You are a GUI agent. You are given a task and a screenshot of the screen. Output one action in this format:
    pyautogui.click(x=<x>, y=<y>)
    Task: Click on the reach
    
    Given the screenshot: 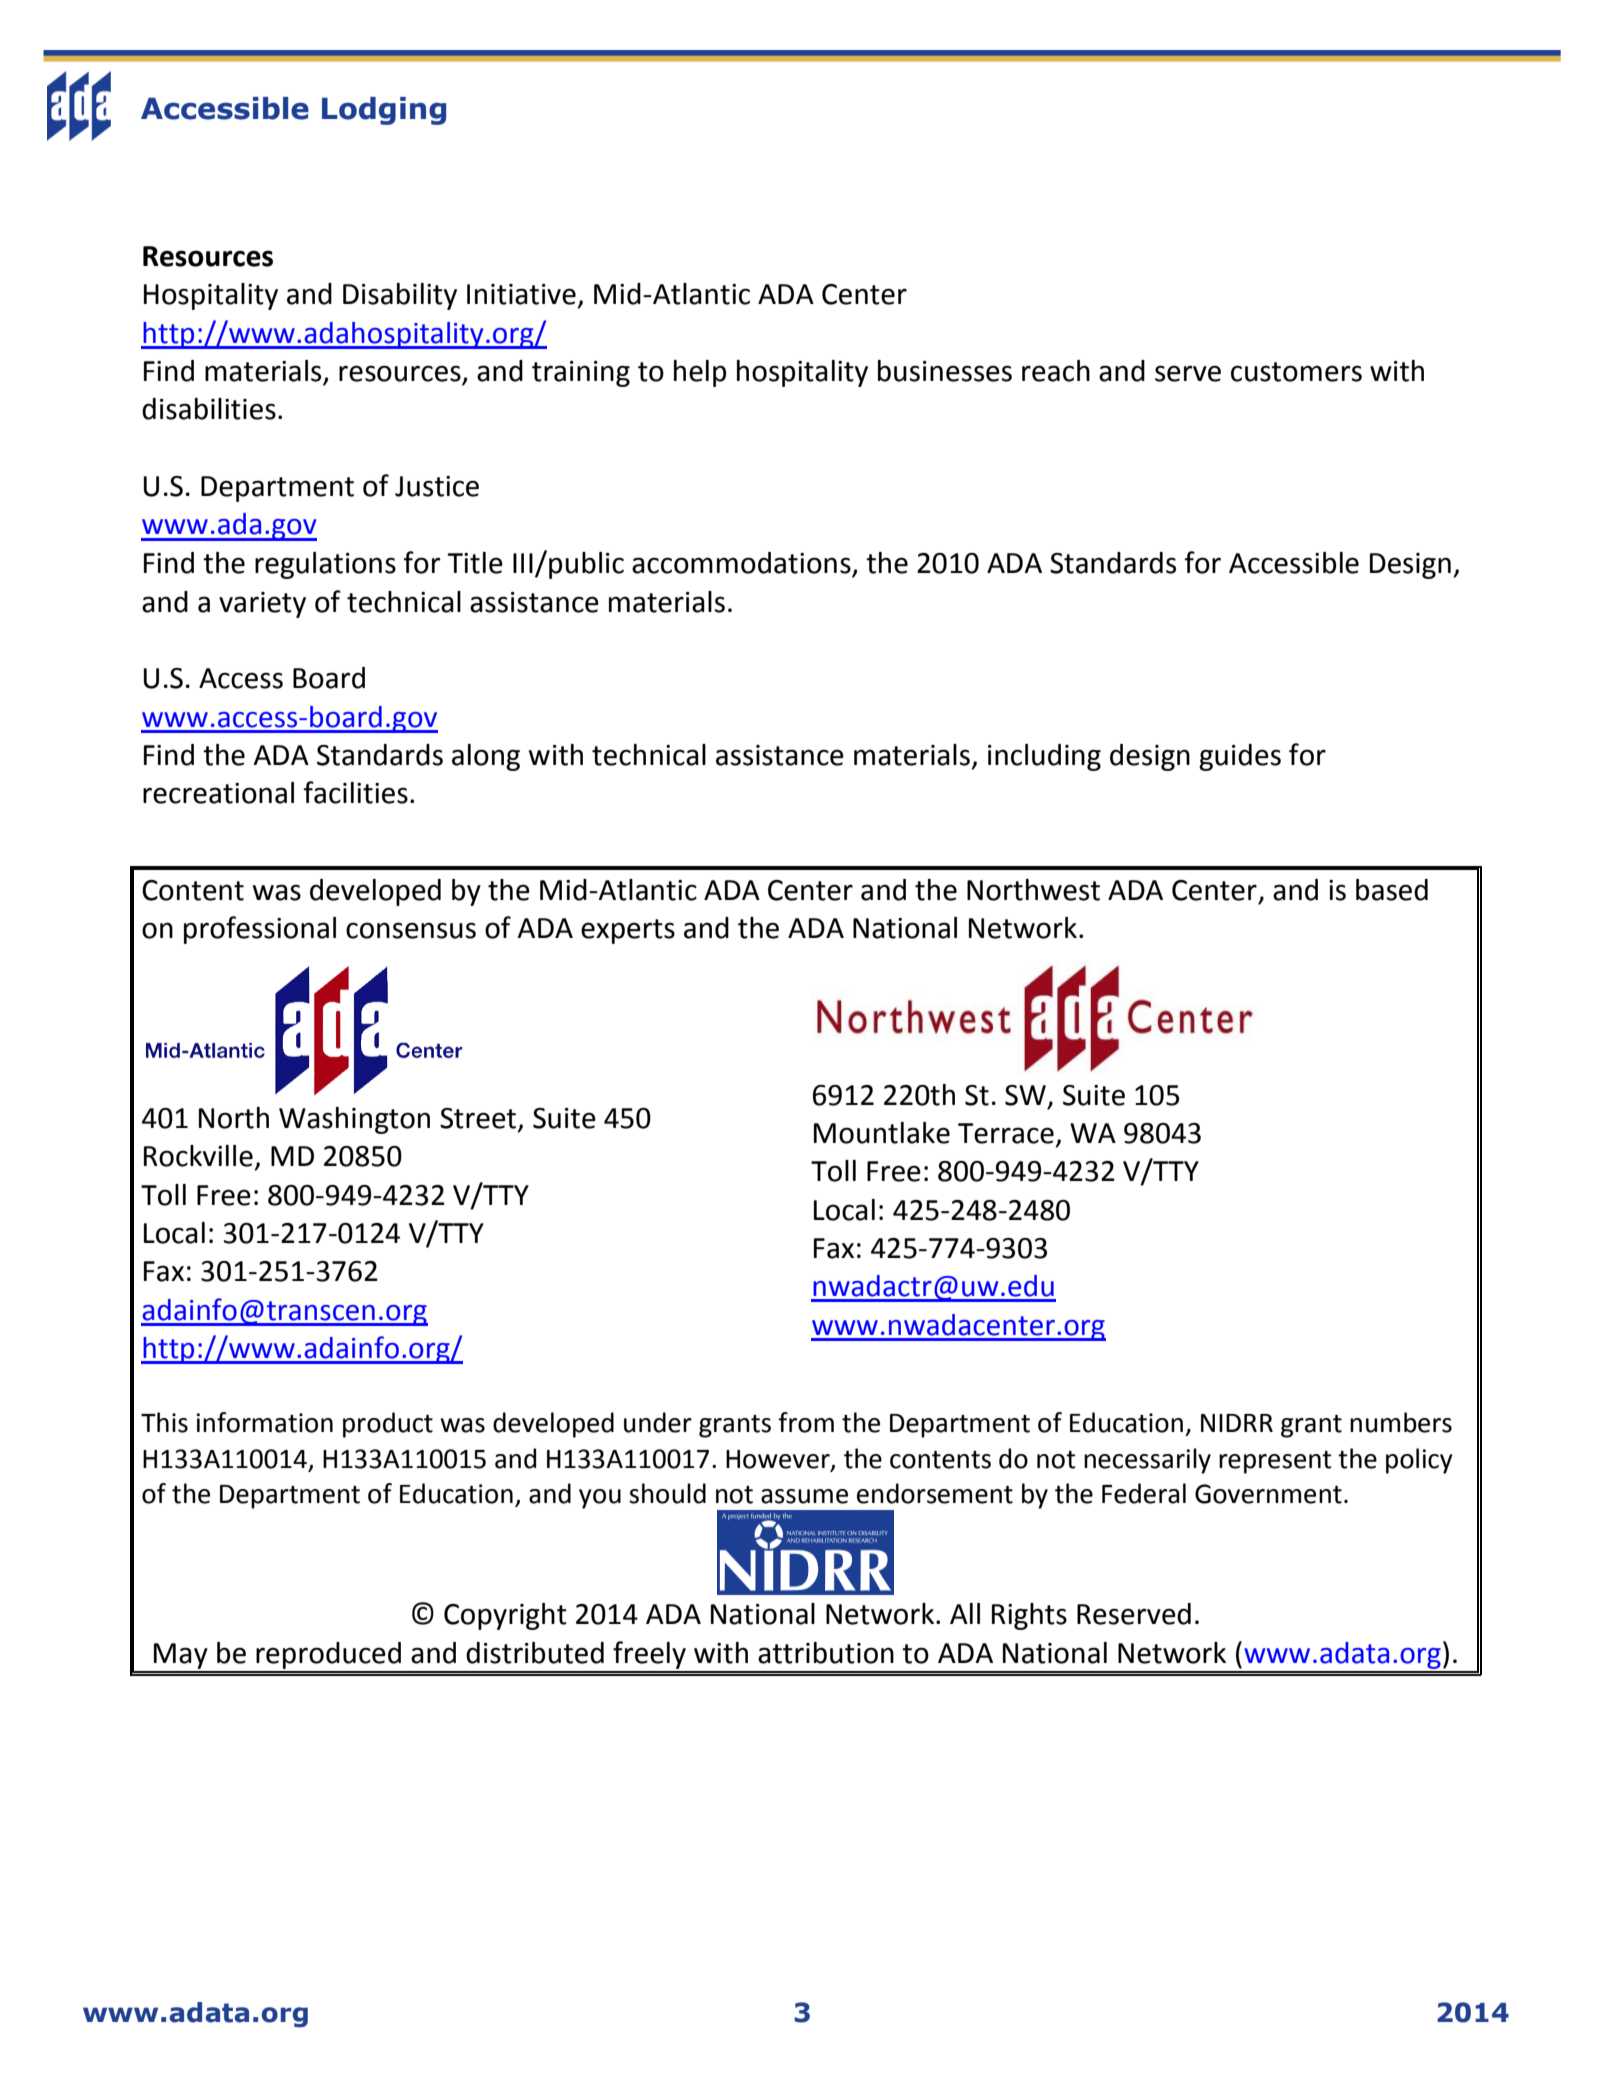 What is the action you would take?
    pyautogui.click(x=1056, y=371)
